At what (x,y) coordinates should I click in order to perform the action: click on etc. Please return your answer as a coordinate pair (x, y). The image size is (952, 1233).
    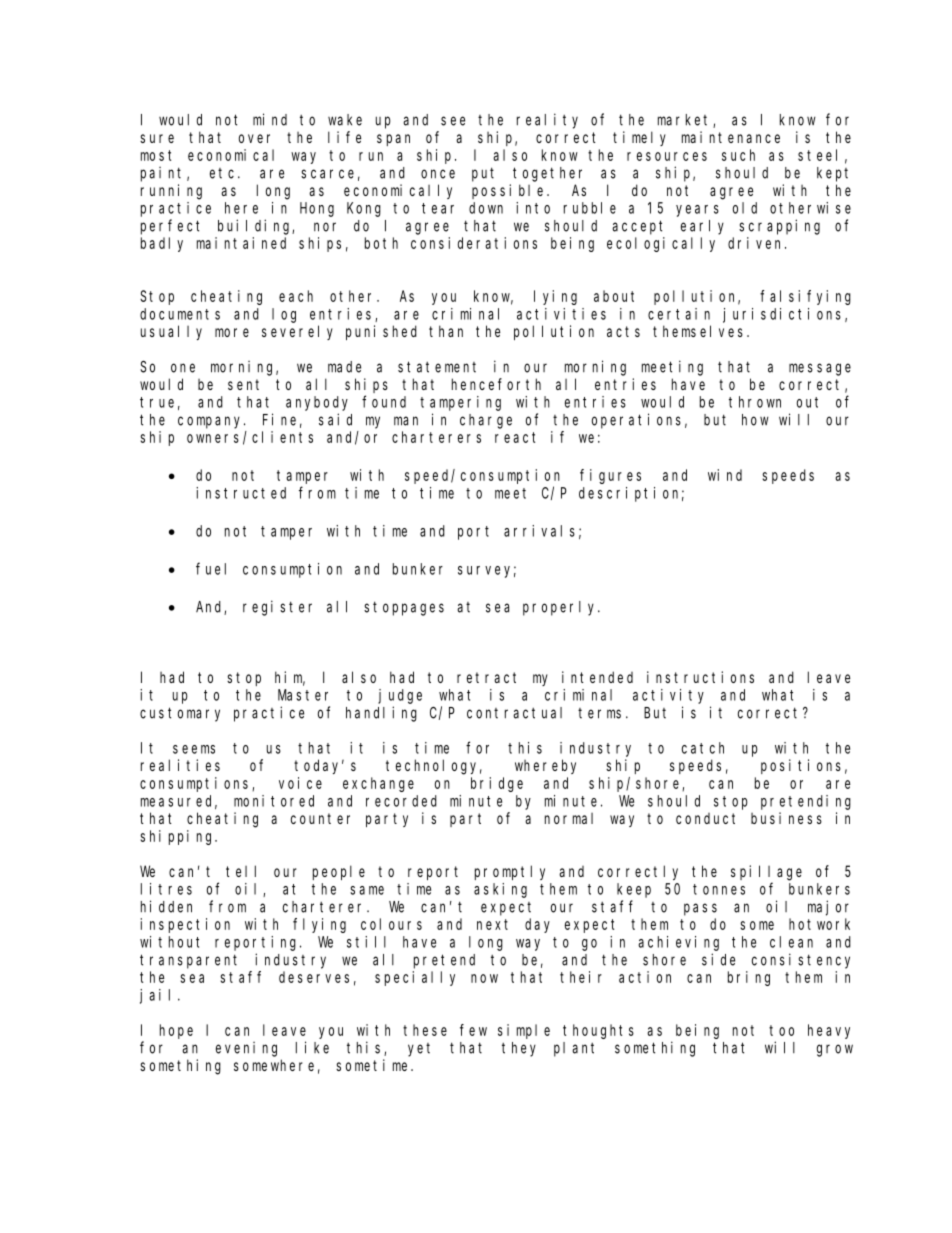
    Looking at the image, I should click on (224, 173).
